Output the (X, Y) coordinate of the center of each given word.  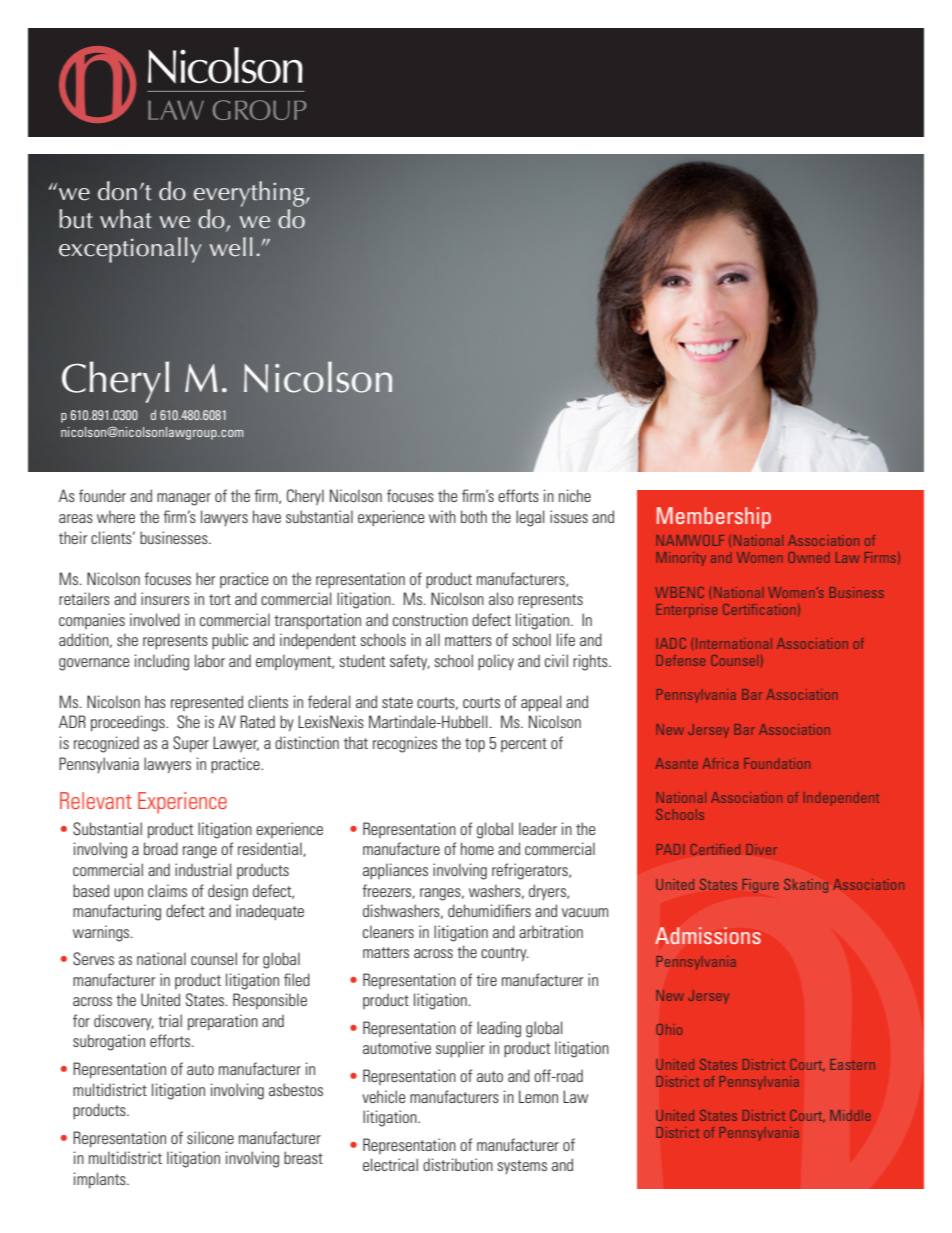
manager (184, 499)
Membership (714, 518)
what (126, 219)
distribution (458, 1164)
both (474, 516)
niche (575, 495)
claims (167, 890)
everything (250, 194)
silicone (210, 1137)
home (477, 848)
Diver (761, 849)
